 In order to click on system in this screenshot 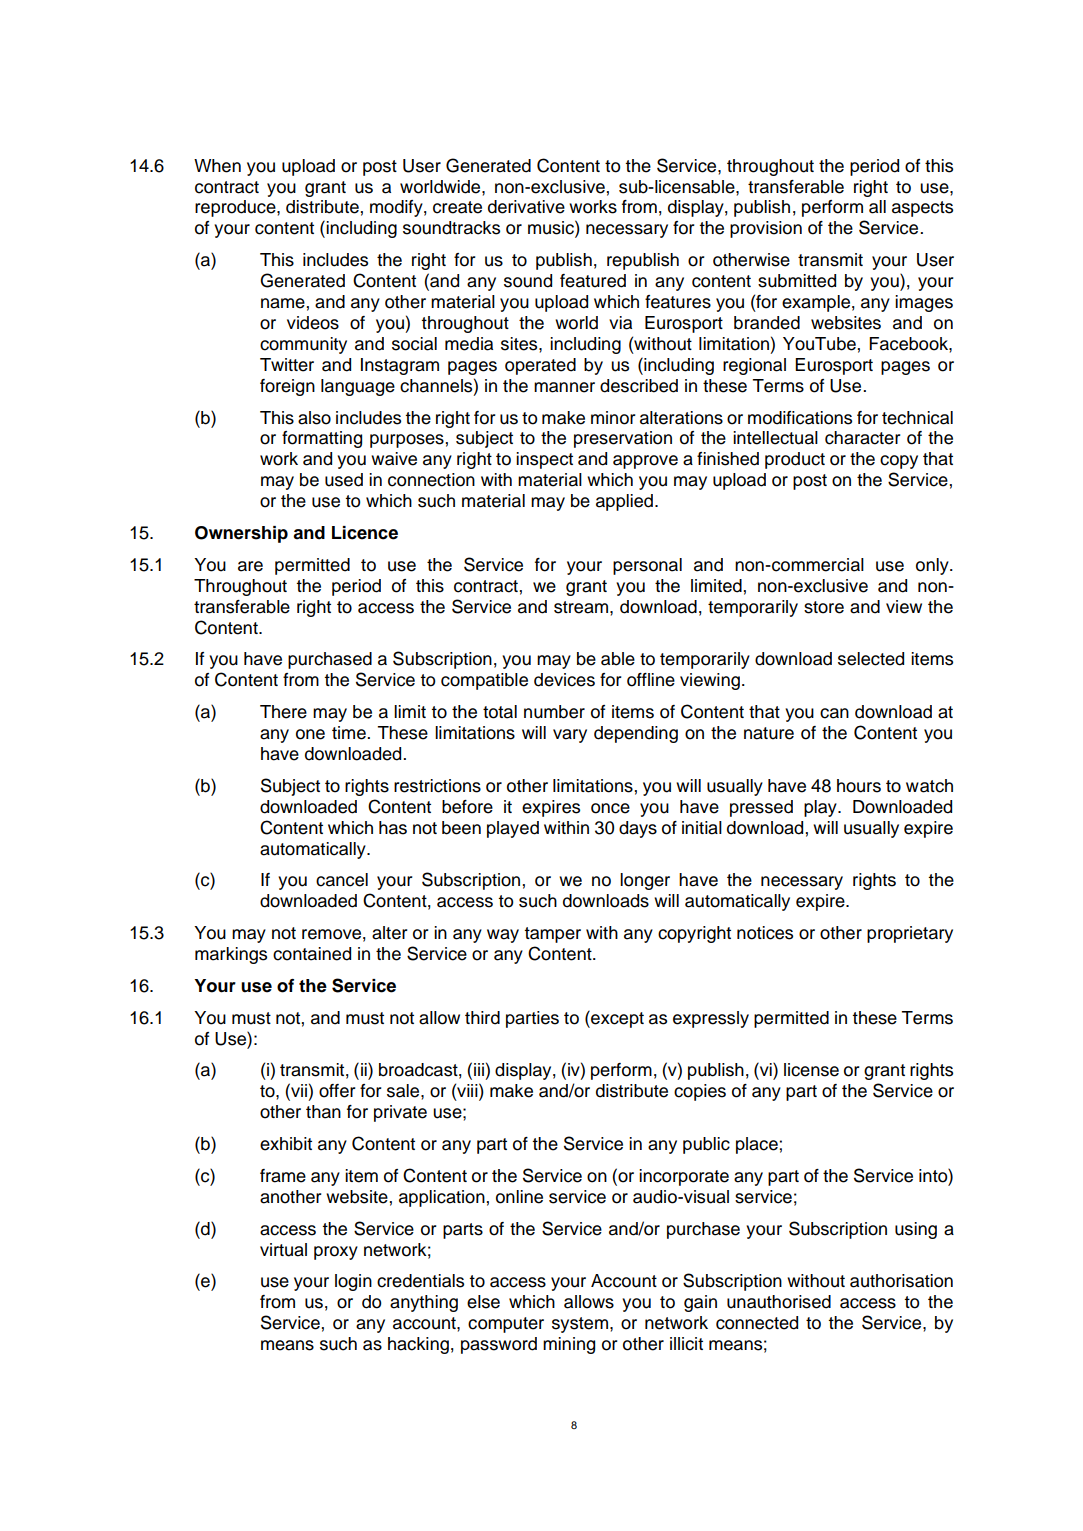, I will do `click(580, 1325)`.
